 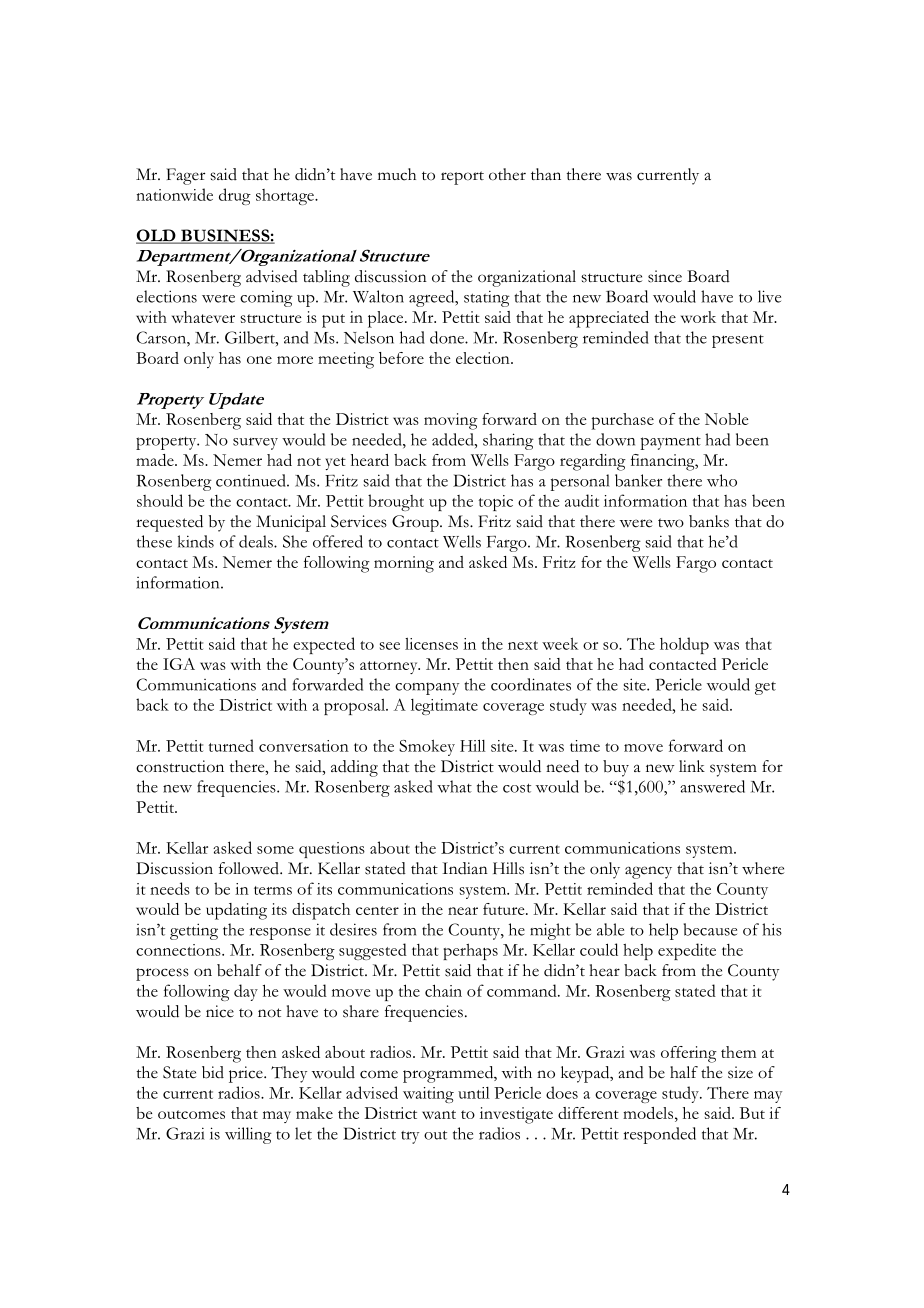 I want to click on turned, so click(x=231, y=745).
